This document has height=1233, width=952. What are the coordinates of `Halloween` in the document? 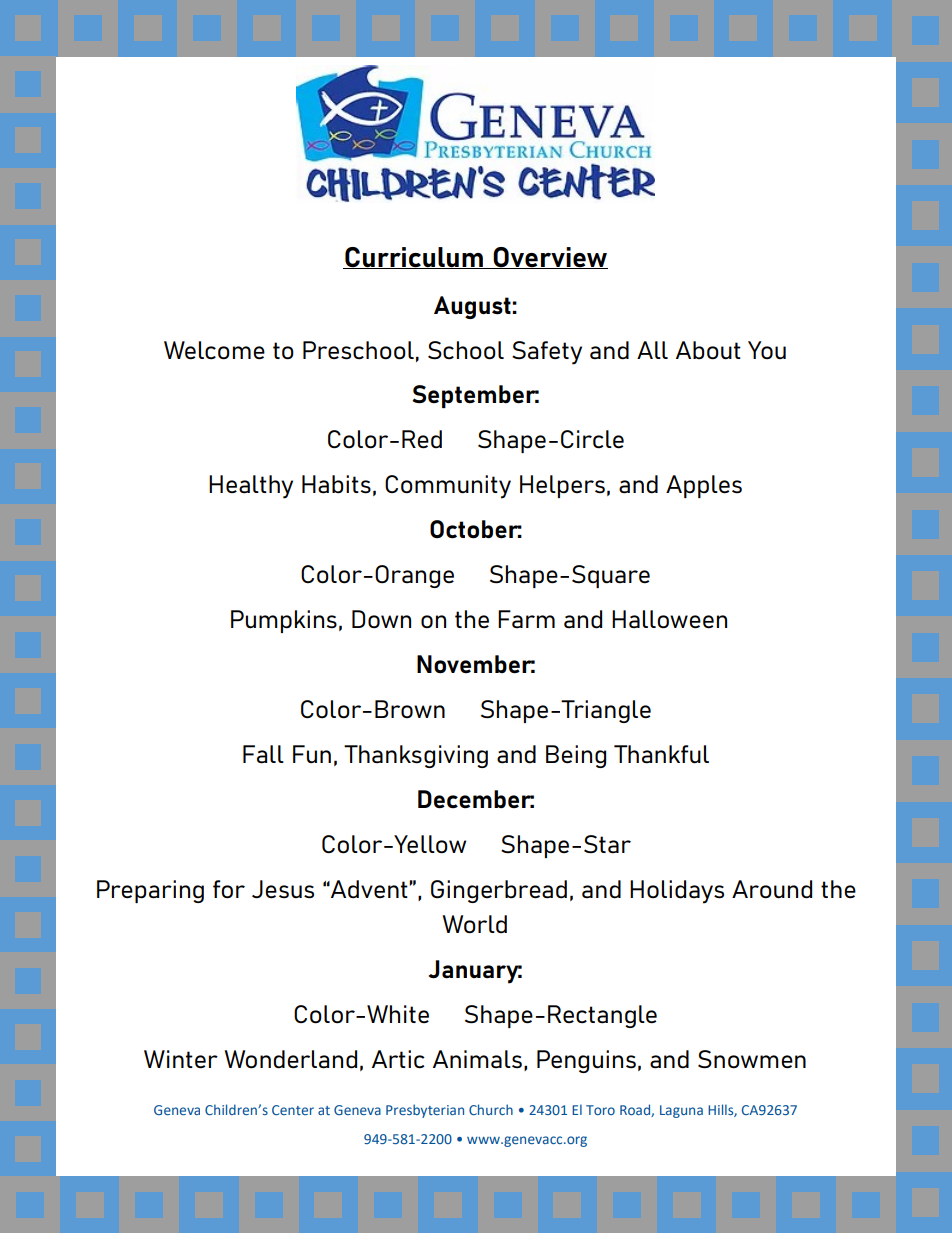 It's located at (669, 619).
